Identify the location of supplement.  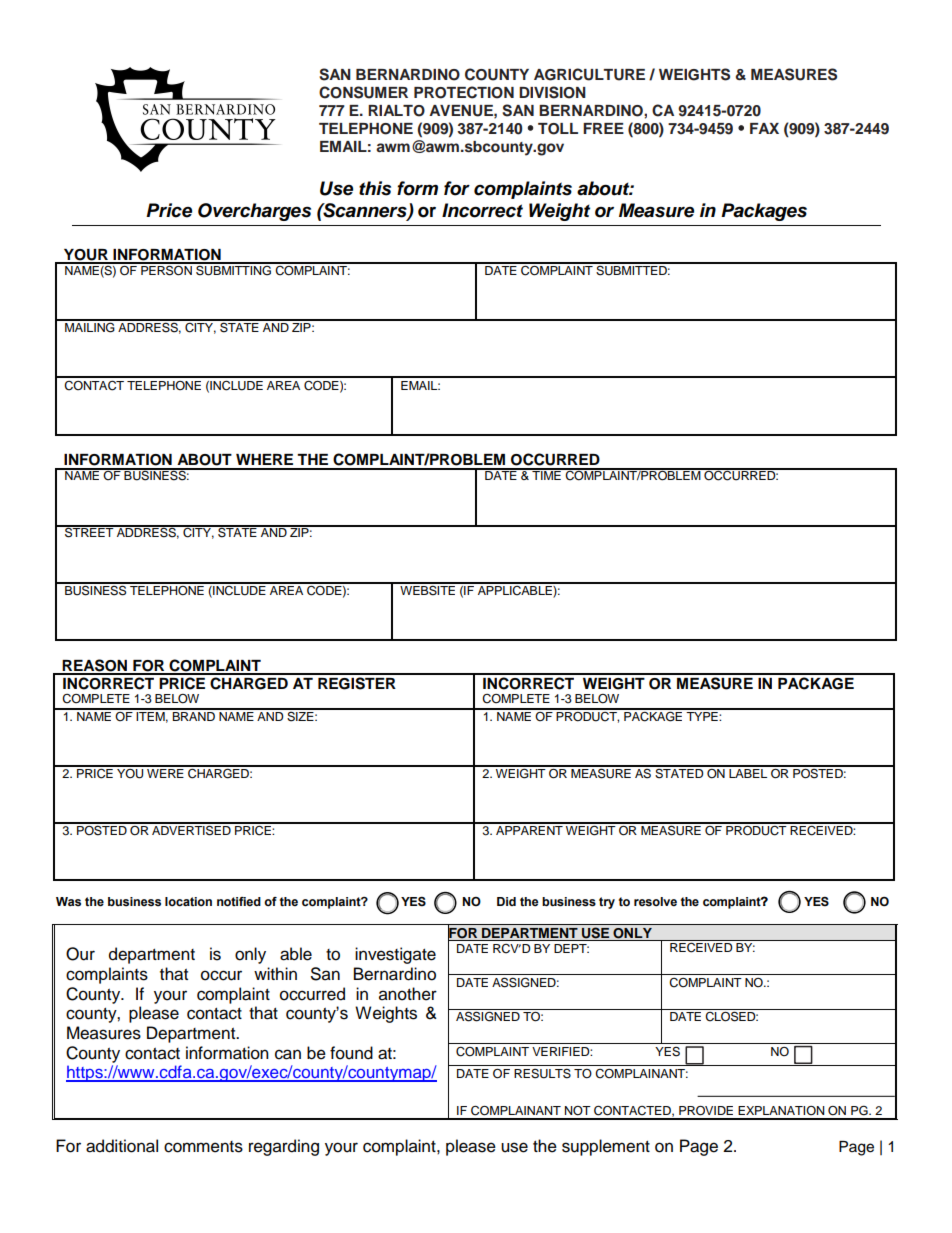
(606, 1147).
